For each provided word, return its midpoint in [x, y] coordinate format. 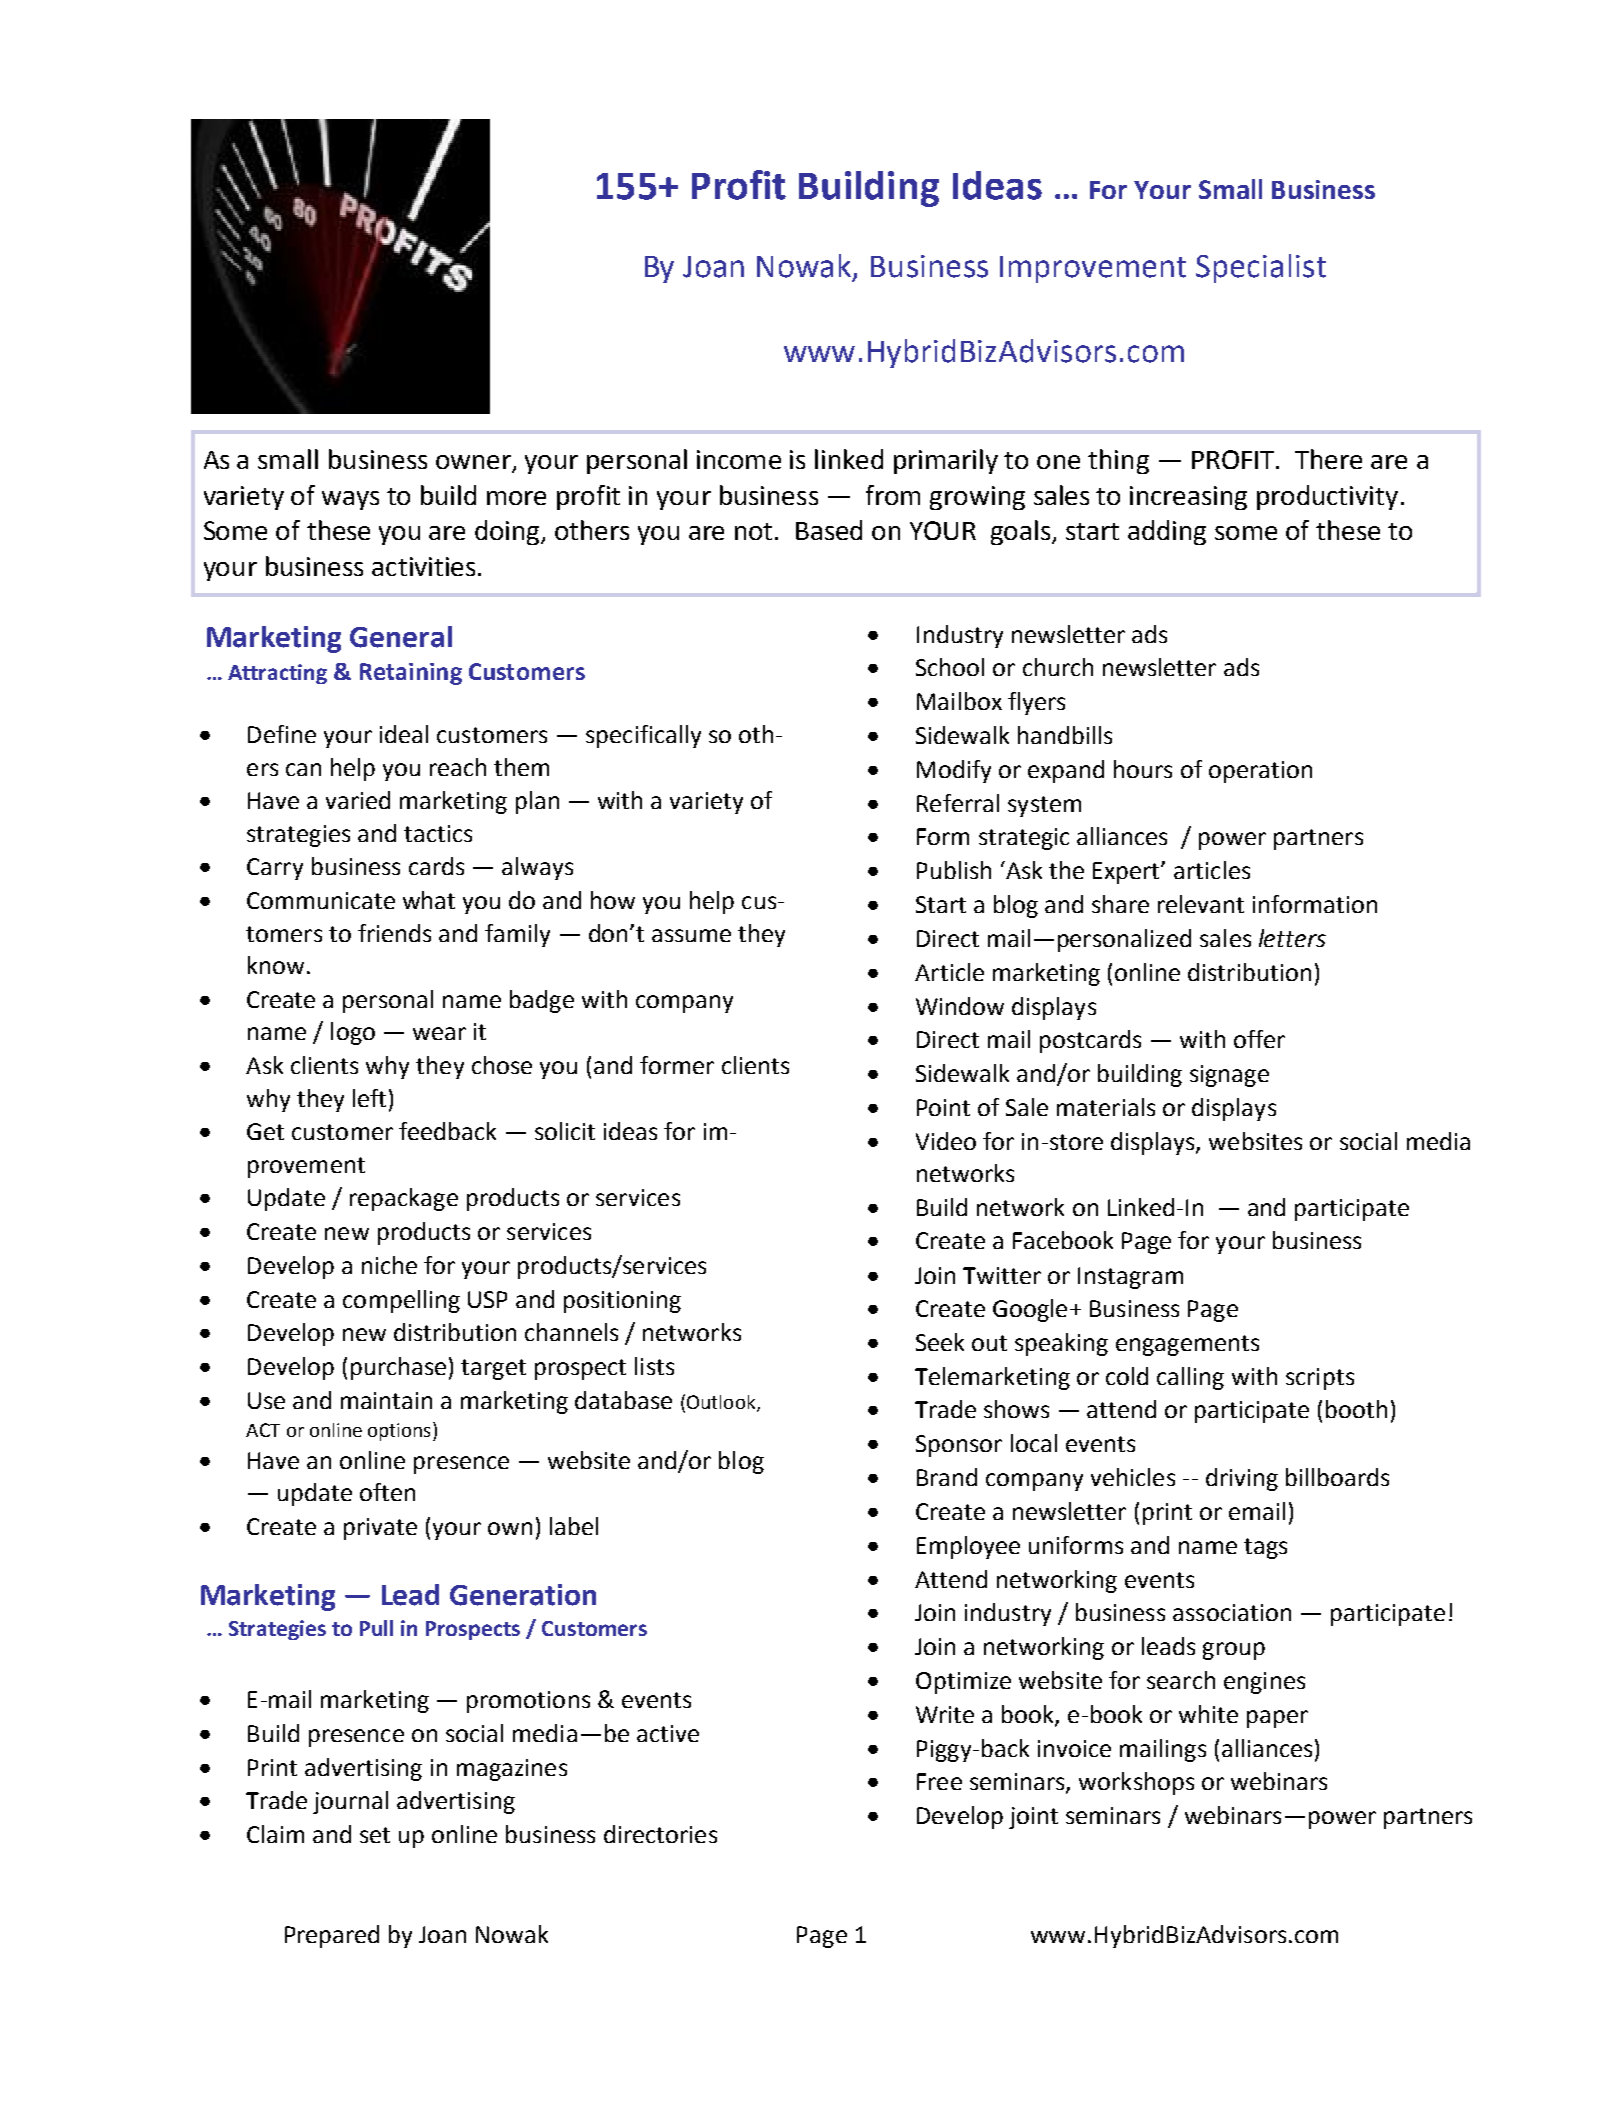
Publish [954, 870]
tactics [438, 833]
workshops [1136, 1783]
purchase [398, 1368]
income [739, 459]
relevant [1201, 904]
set [375, 1835]
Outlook [722, 1403]
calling [1190, 1378]
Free [939, 1781]
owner [474, 463]
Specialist [1261, 268]
